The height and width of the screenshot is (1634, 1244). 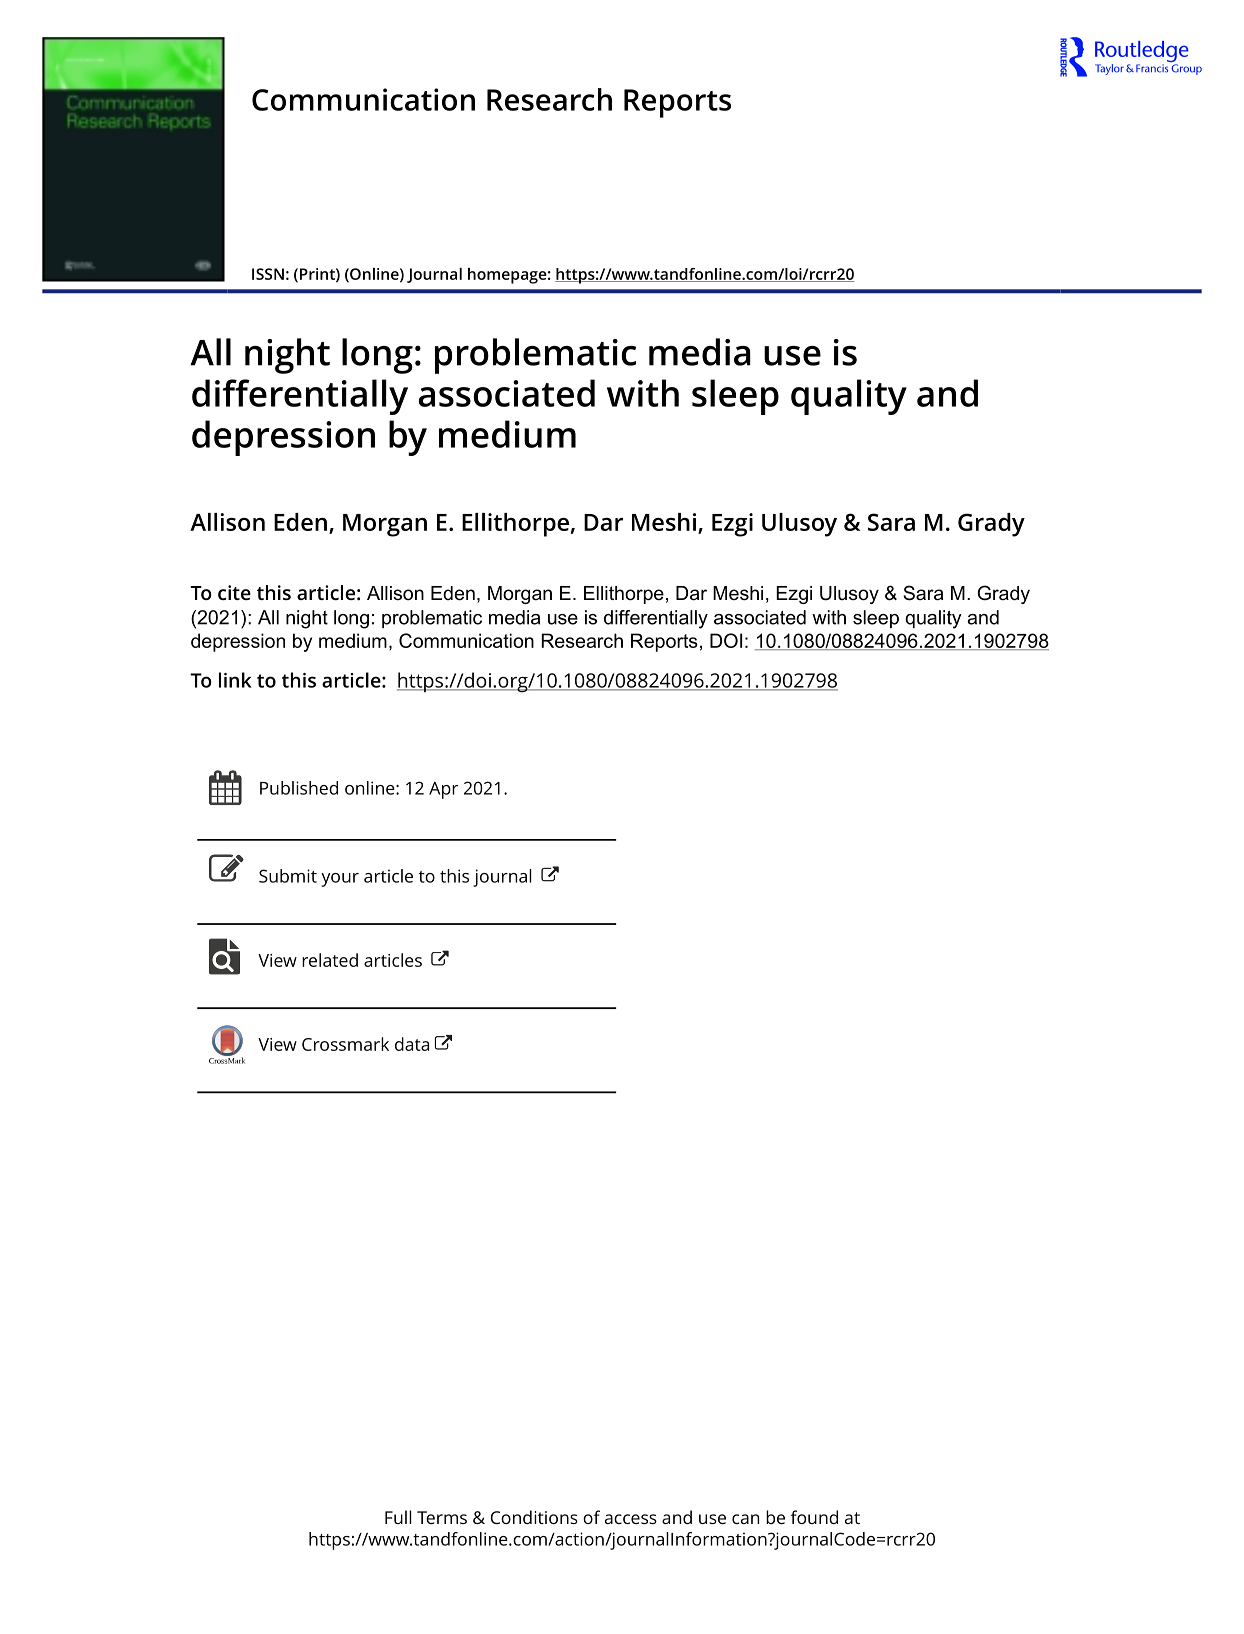 I want to click on Apr, so click(x=443, y=790).
